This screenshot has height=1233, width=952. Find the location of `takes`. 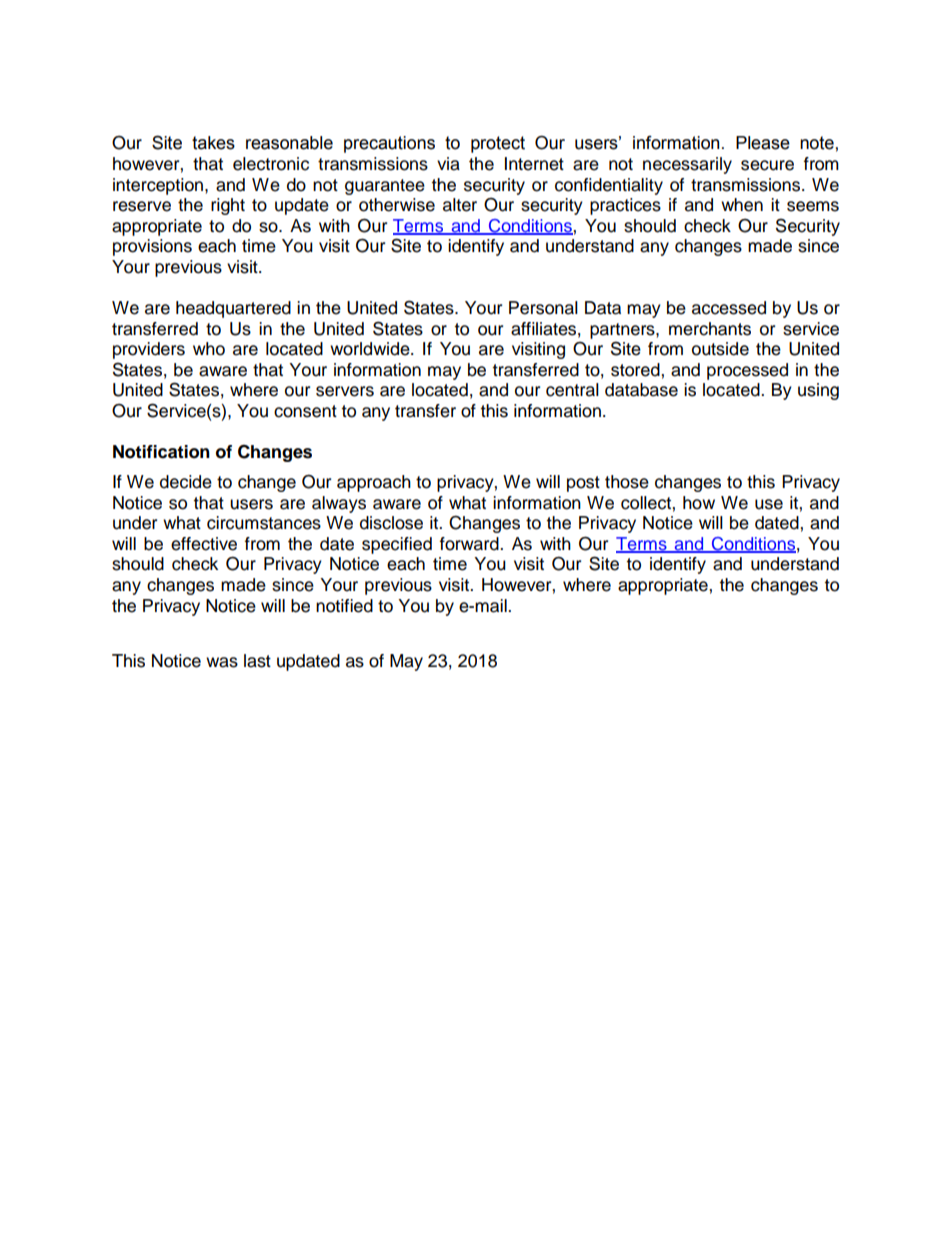

takes is located at coordinates (213, 143).
